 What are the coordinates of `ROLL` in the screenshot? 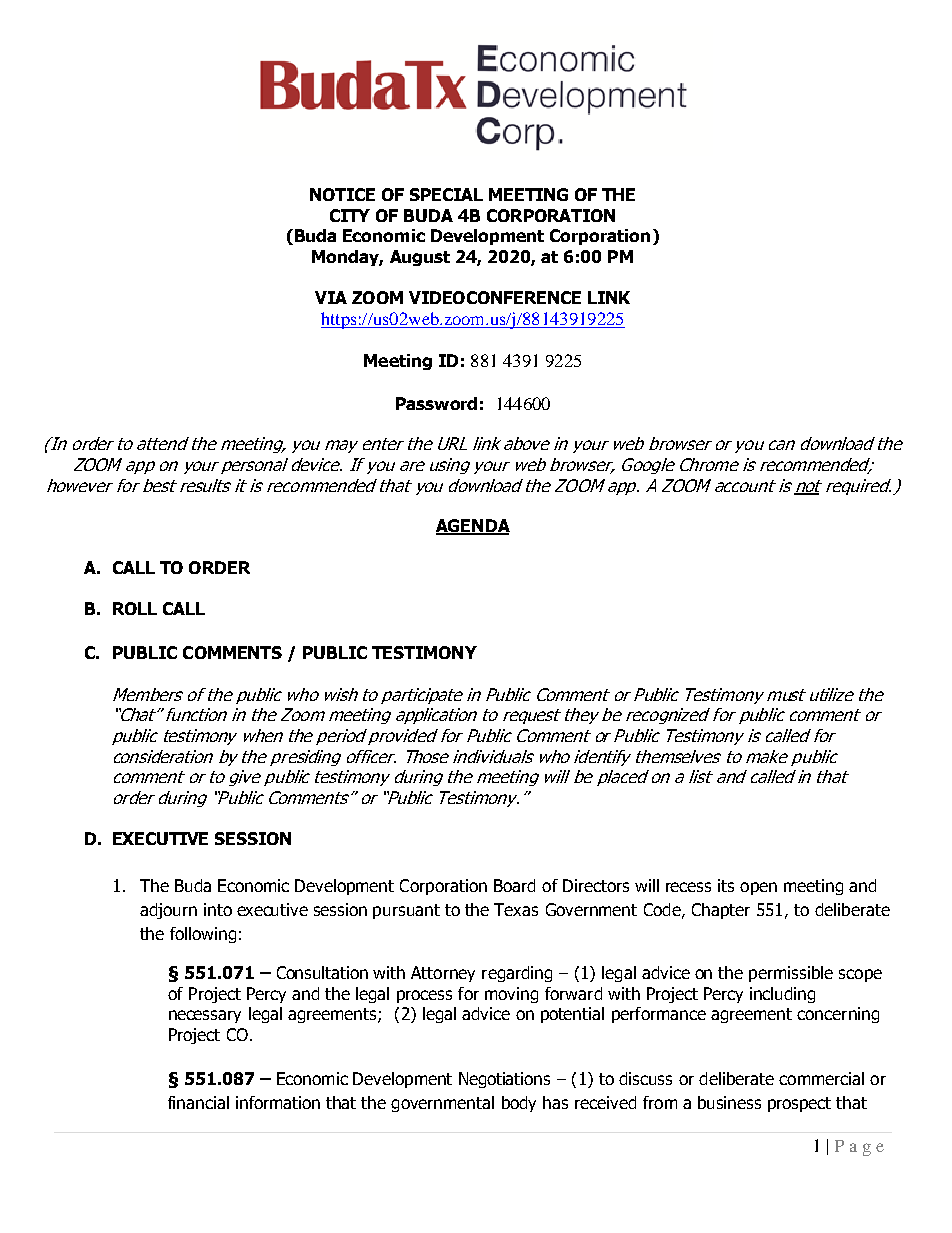 It's located at (135, 608).
